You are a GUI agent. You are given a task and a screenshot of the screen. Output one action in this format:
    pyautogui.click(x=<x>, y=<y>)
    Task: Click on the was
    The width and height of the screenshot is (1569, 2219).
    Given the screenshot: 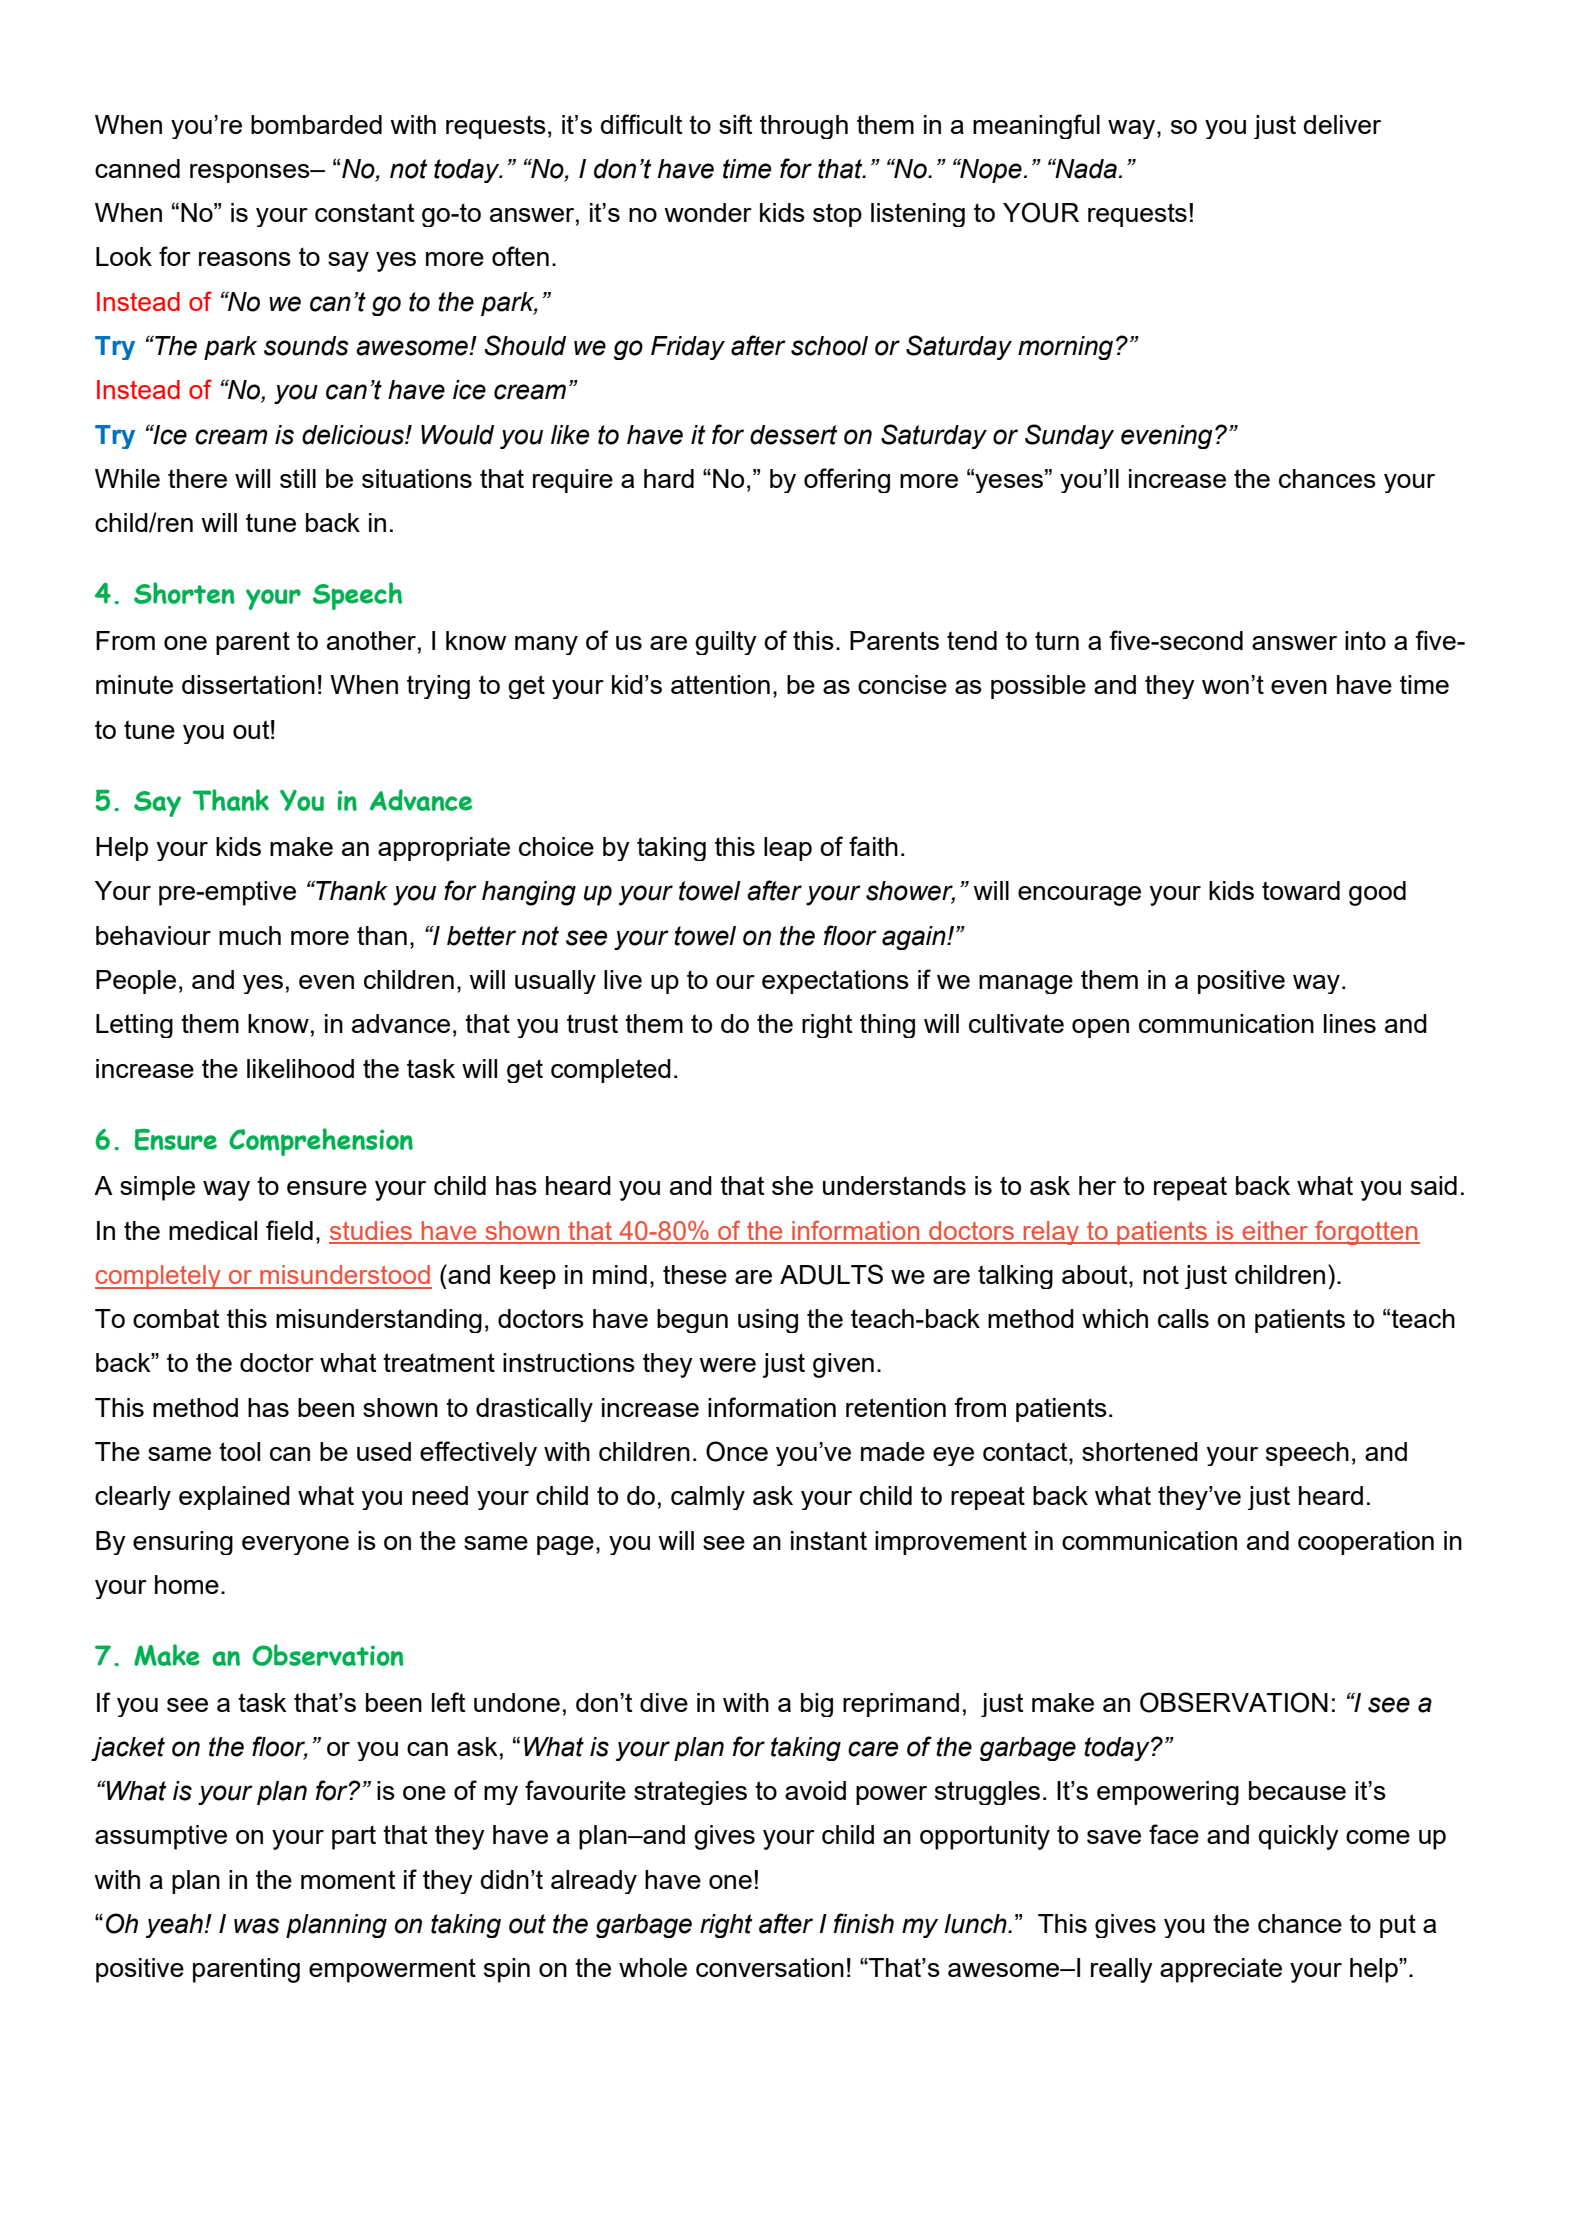 What is the action you would take?
    pyautogui.click(x=257, y=1926)
